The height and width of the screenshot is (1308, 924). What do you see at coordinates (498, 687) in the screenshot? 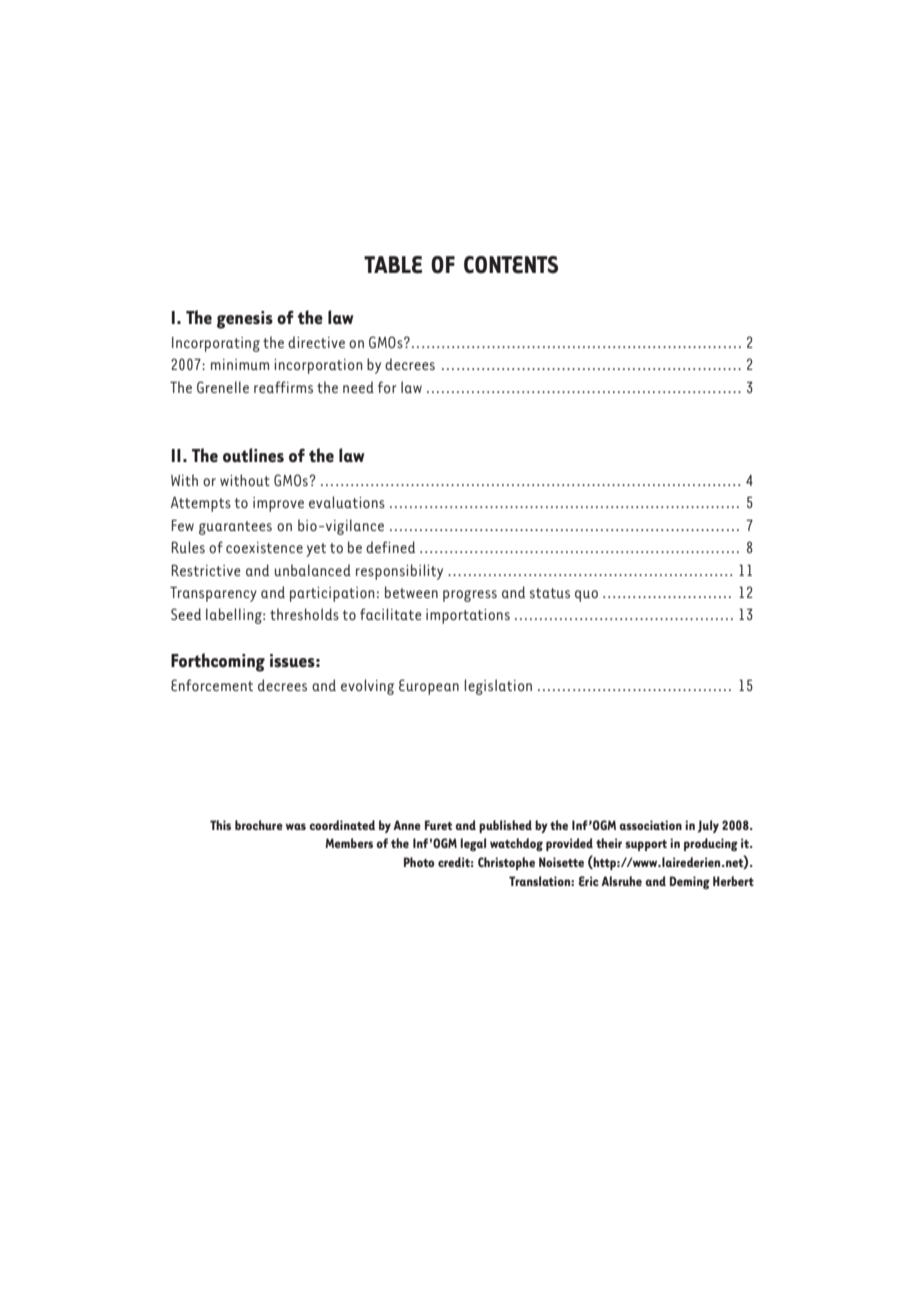
I see `legislation` at bounding box center [498, 687].
